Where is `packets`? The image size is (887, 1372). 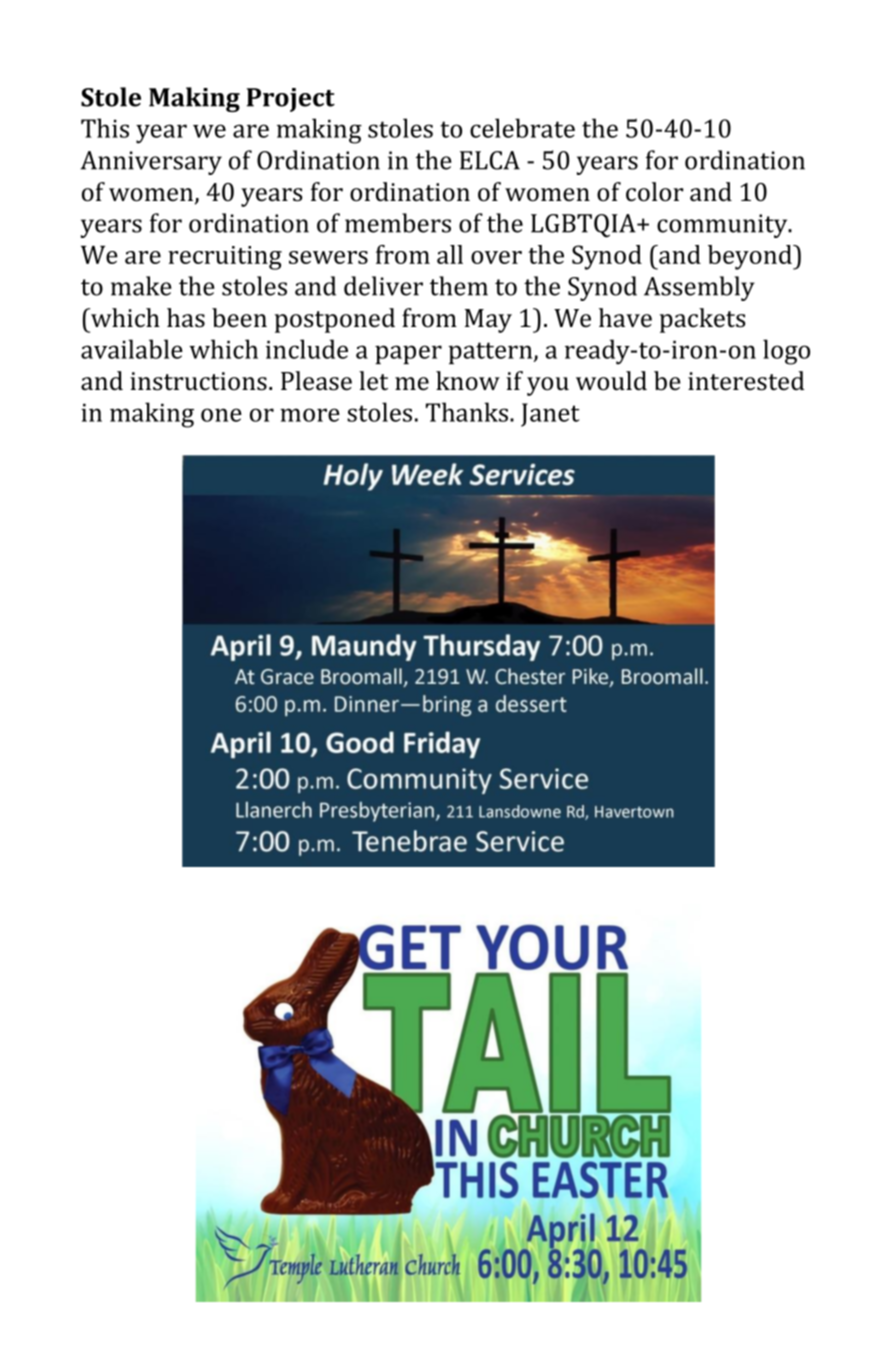
packets is located at coordinates (703, 320).
